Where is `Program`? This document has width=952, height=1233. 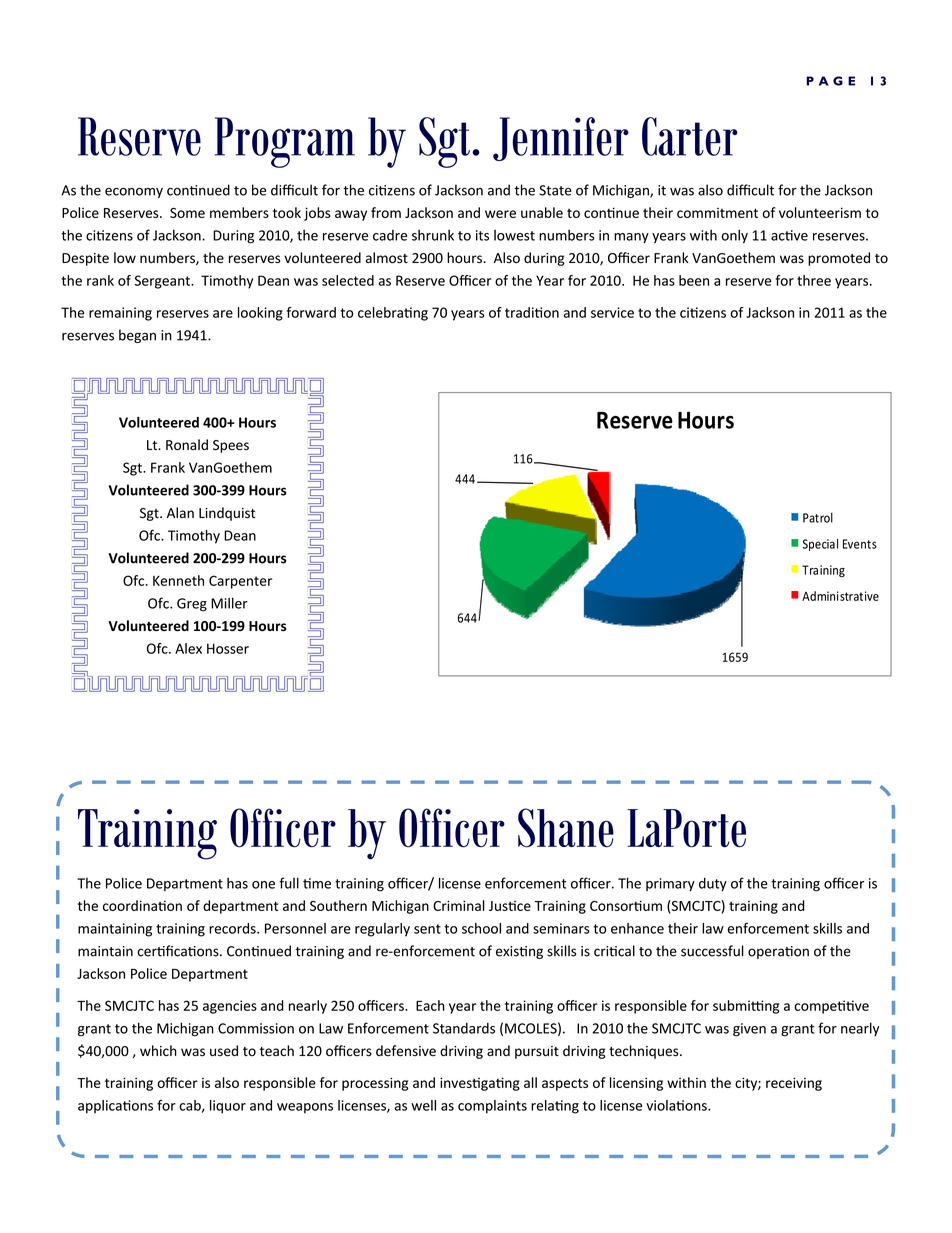
Program is located at coordinates (285, 142).
